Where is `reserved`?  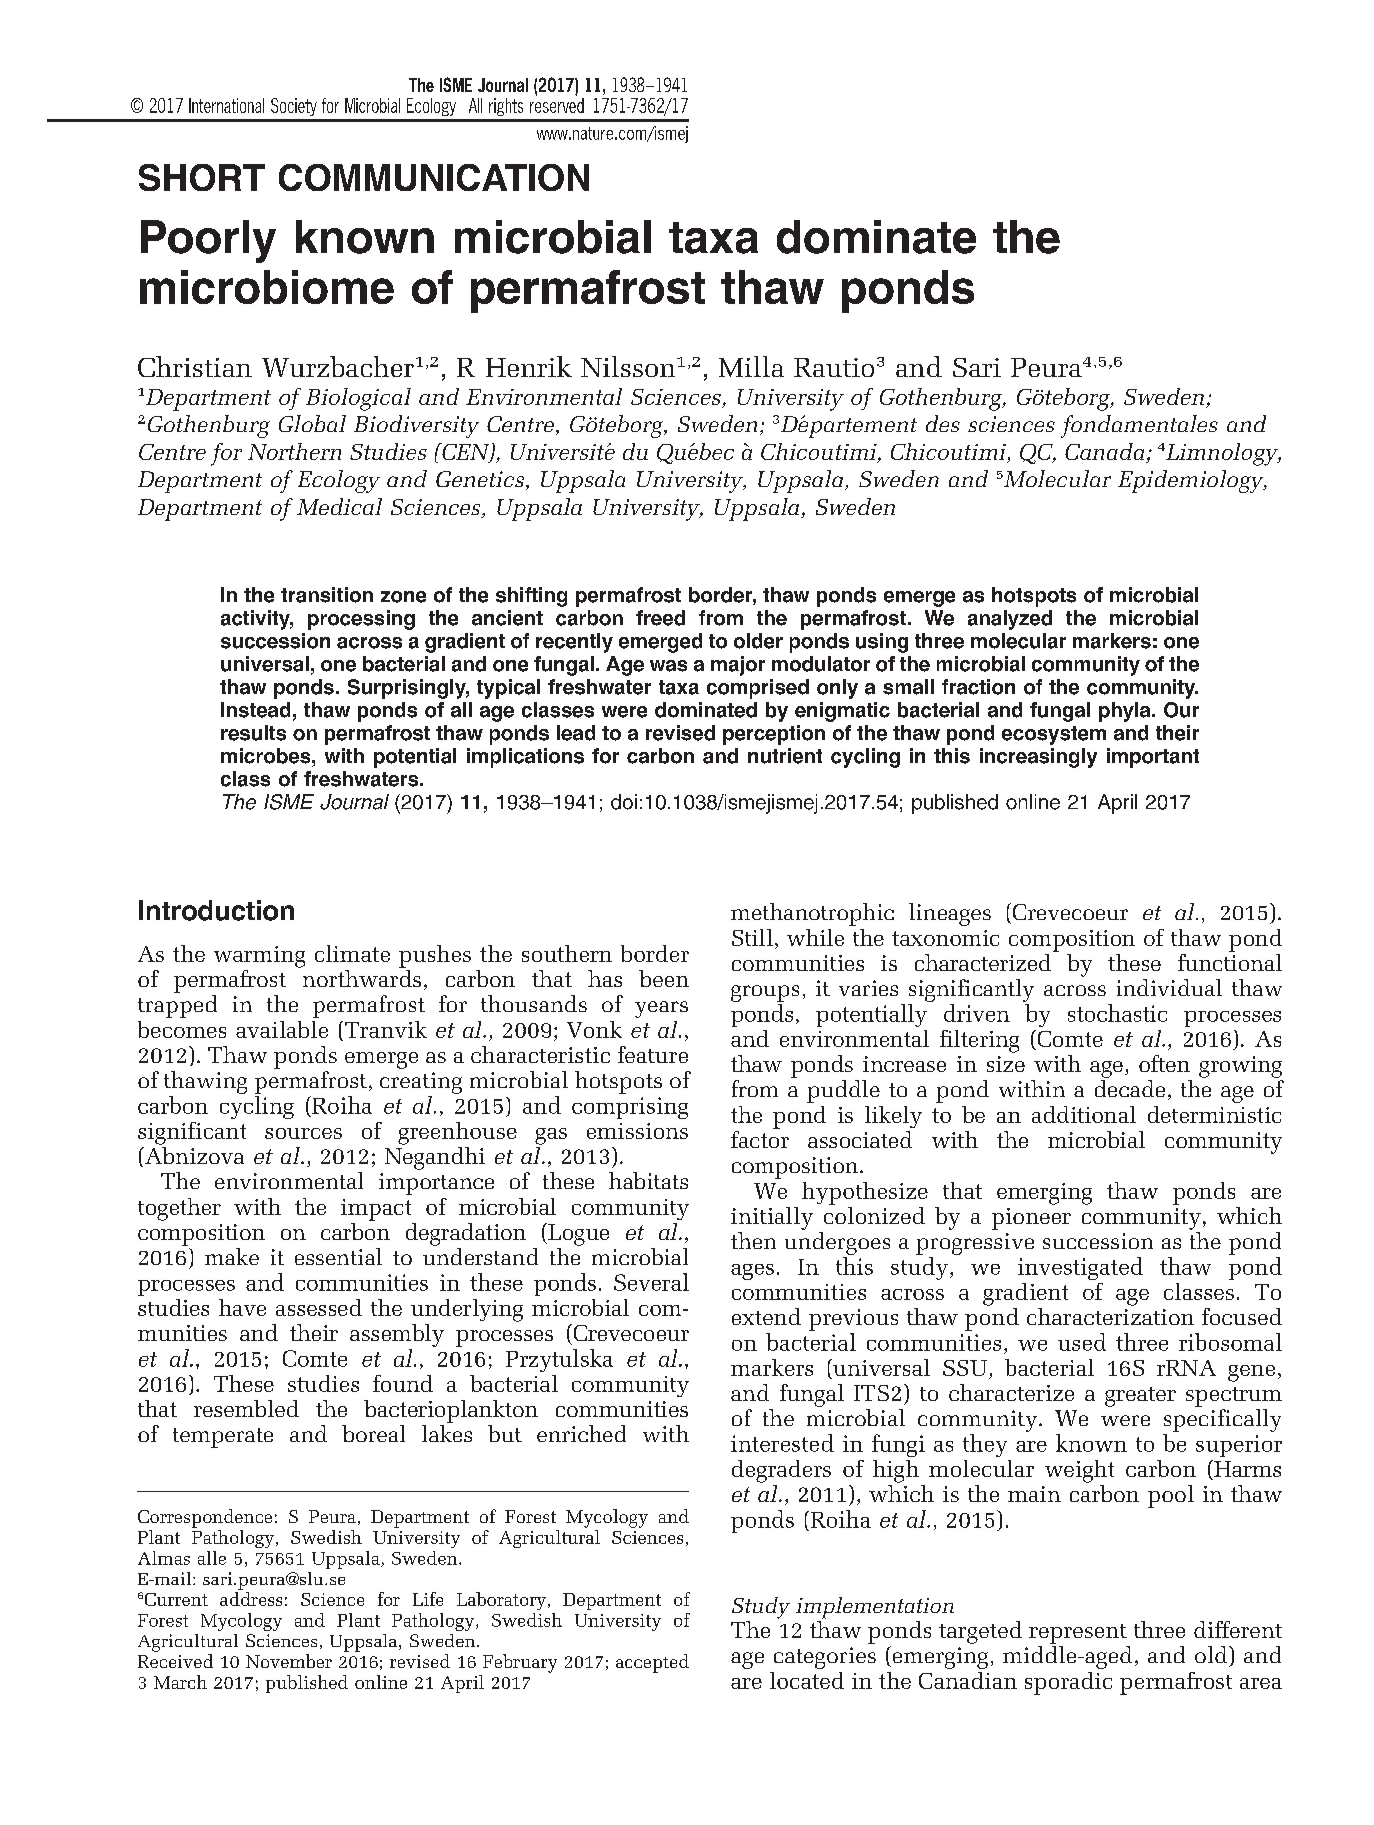
reserved is located at coordinates (557, 104).
